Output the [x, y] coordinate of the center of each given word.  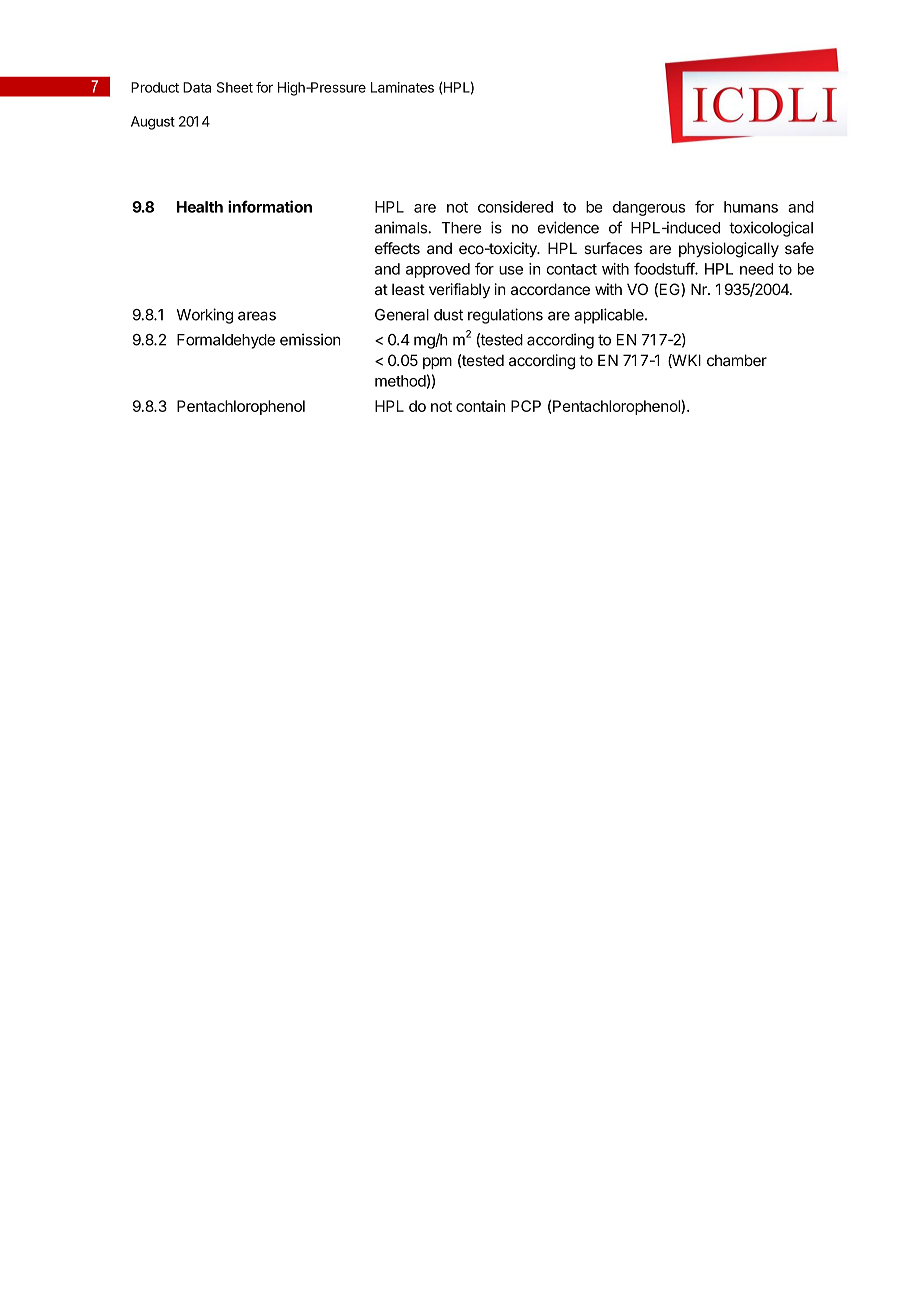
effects [397, 248]
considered [515, 207]
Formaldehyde [226, 341]
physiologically [729, 250]
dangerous [649, 208]
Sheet [235, 87]
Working [204, 316]
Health [200, 207]
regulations [505, 316]
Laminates [402, 87]
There [461, 228]
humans [751, 207]
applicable [610, 316]
